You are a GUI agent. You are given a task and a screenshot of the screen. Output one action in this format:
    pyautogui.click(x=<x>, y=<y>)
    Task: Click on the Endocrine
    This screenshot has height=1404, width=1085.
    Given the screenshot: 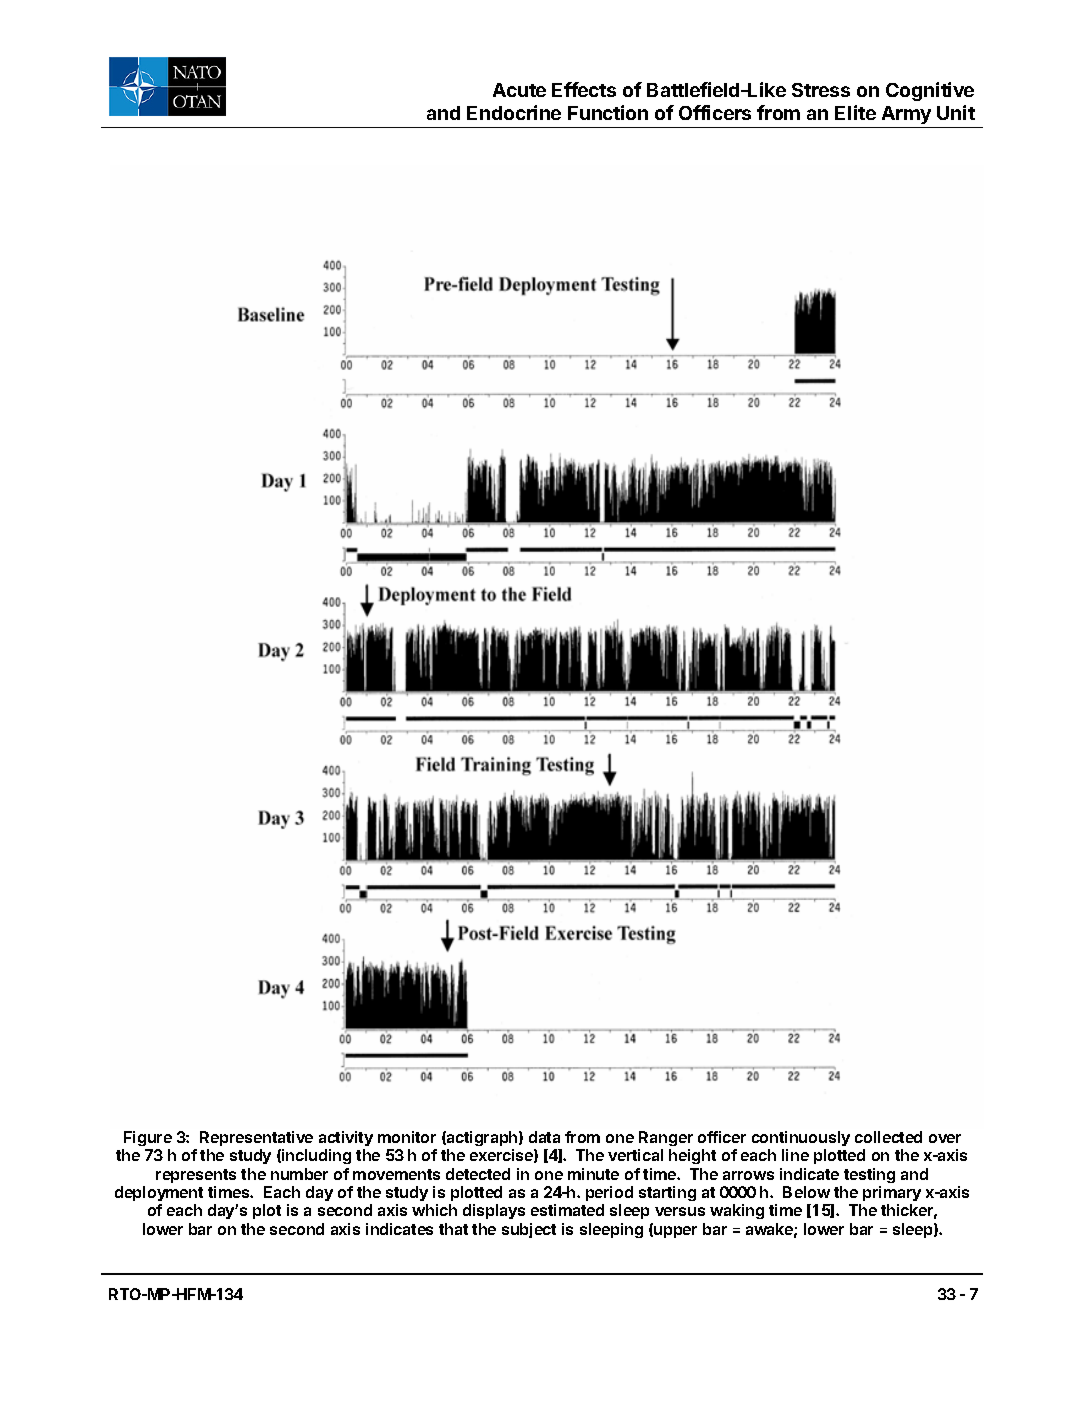 What is the action you would take?
    pyautogui.click(x=514, y=112)
